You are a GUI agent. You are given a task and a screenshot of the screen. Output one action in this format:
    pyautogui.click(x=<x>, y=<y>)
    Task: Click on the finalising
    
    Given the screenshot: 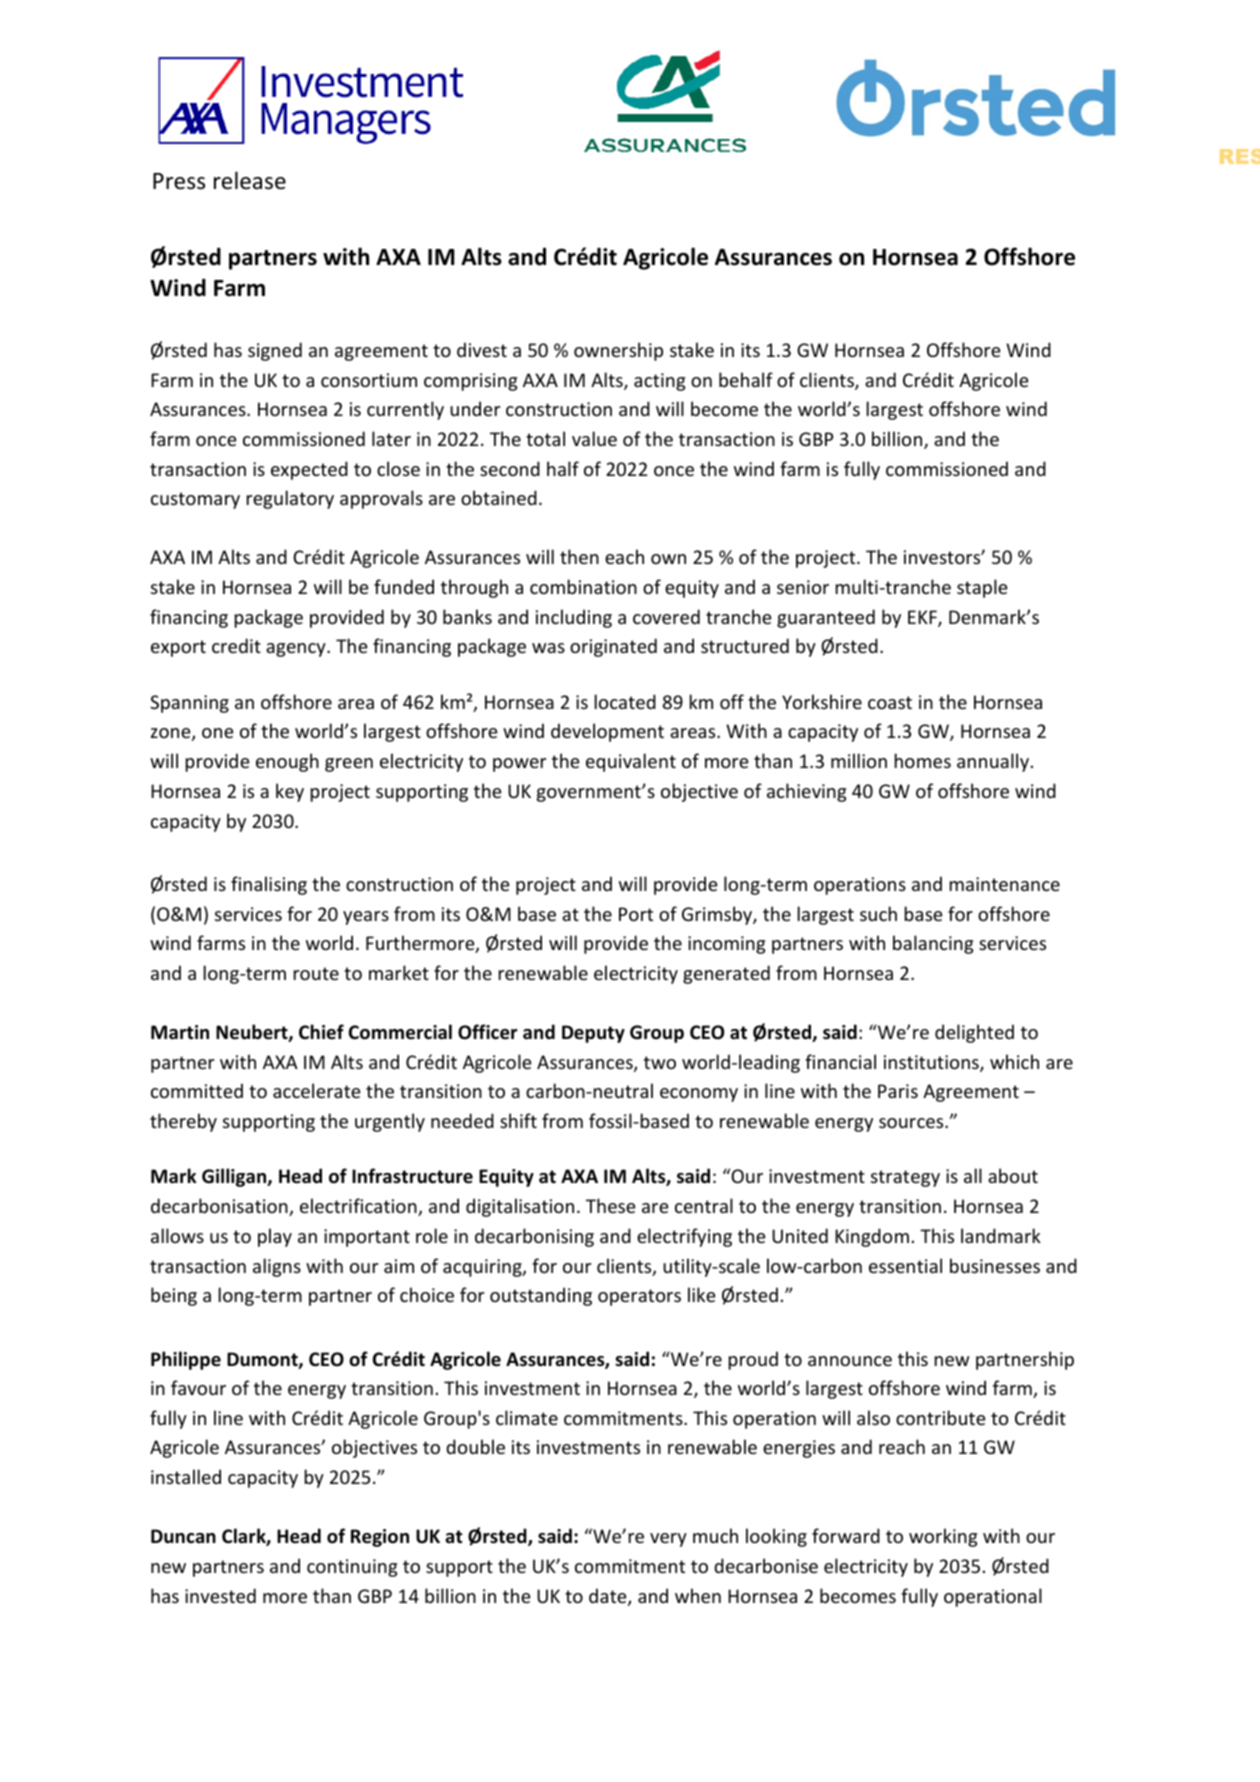 What is the action you would take?
    pyautogui.click(x=269, y=885)
